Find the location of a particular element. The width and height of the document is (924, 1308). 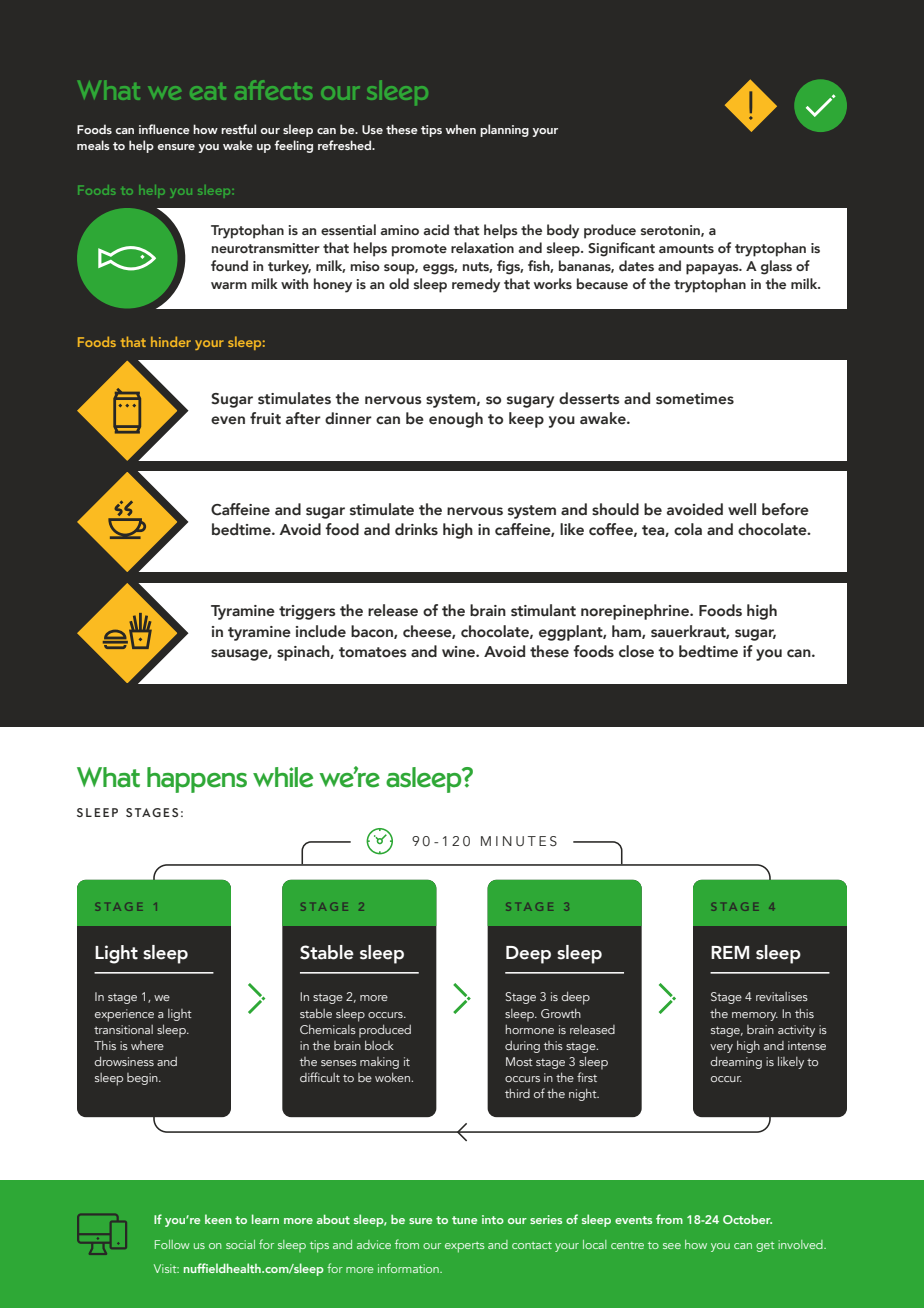

happens is located at coordinates (197, 780).
